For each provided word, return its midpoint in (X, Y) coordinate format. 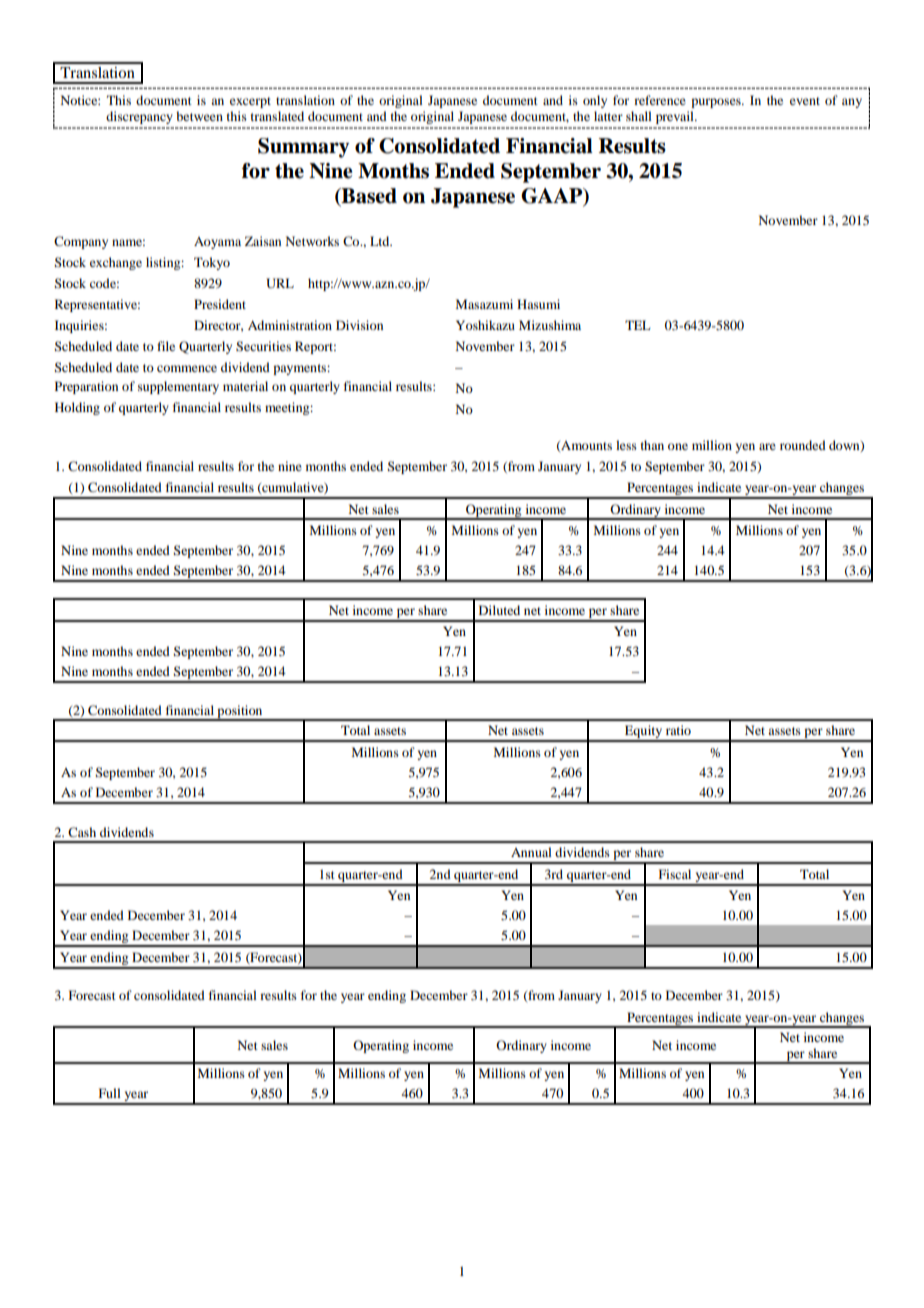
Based (368, 197)
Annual (531, 852)
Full (110, 1093)
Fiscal (675, 874)
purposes (717, 103)
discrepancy (139, 117)
